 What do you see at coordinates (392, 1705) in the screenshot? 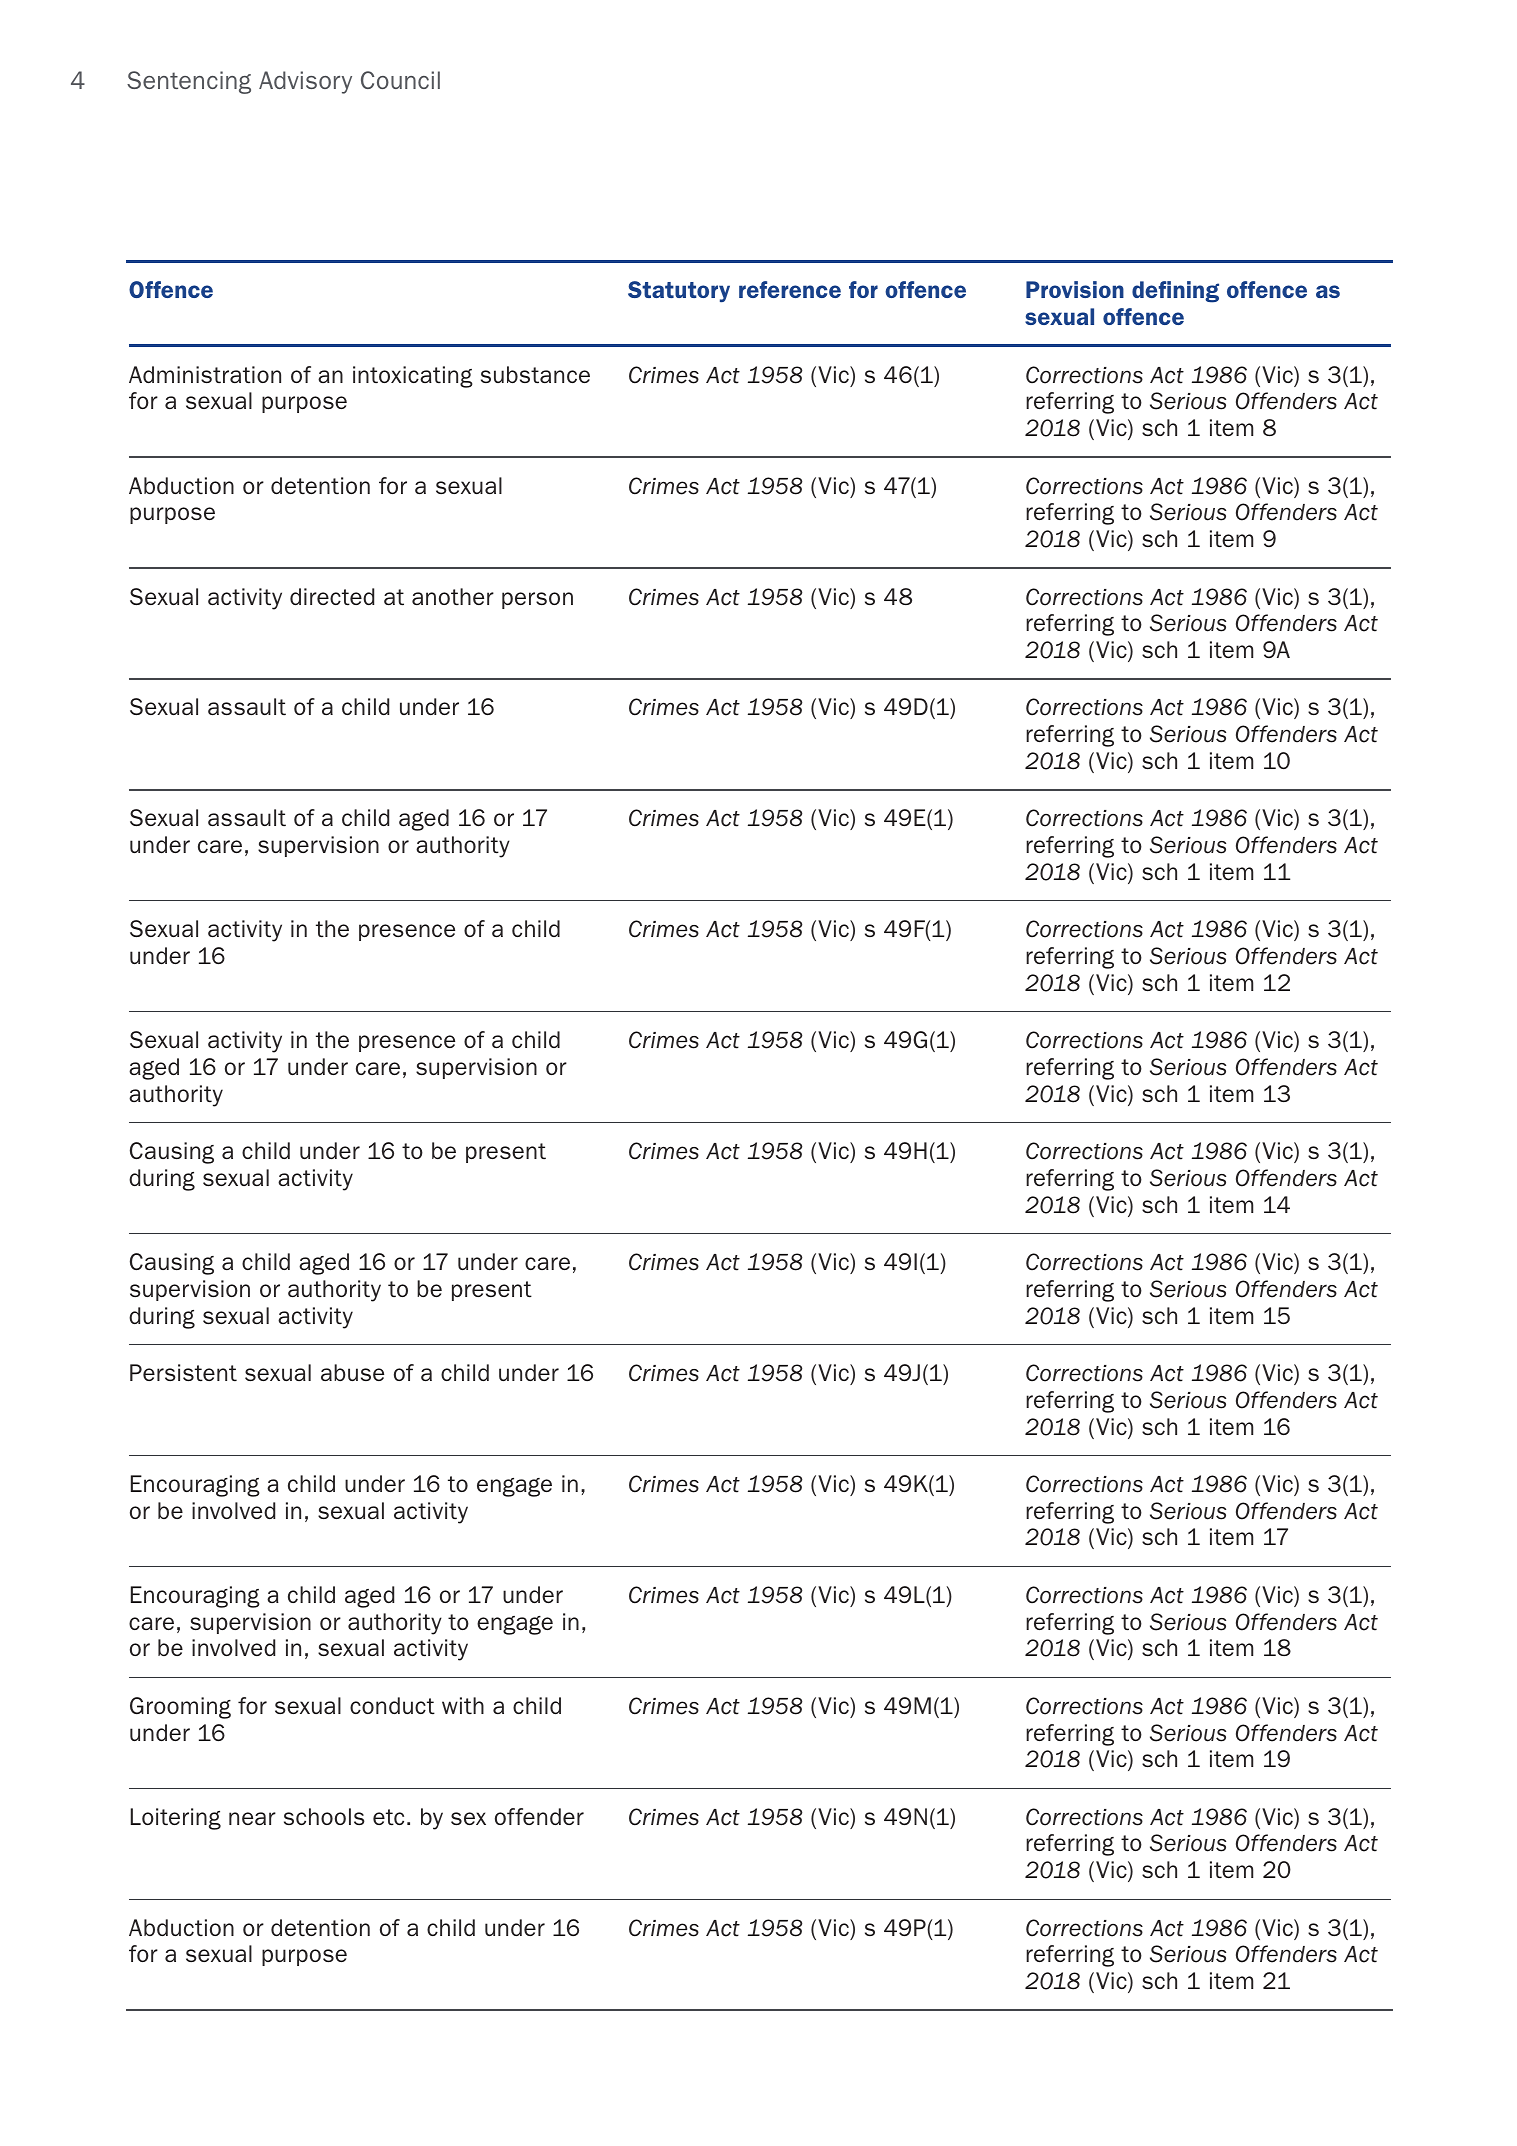
I see `conduct` at bounding box center [392, 1705].
